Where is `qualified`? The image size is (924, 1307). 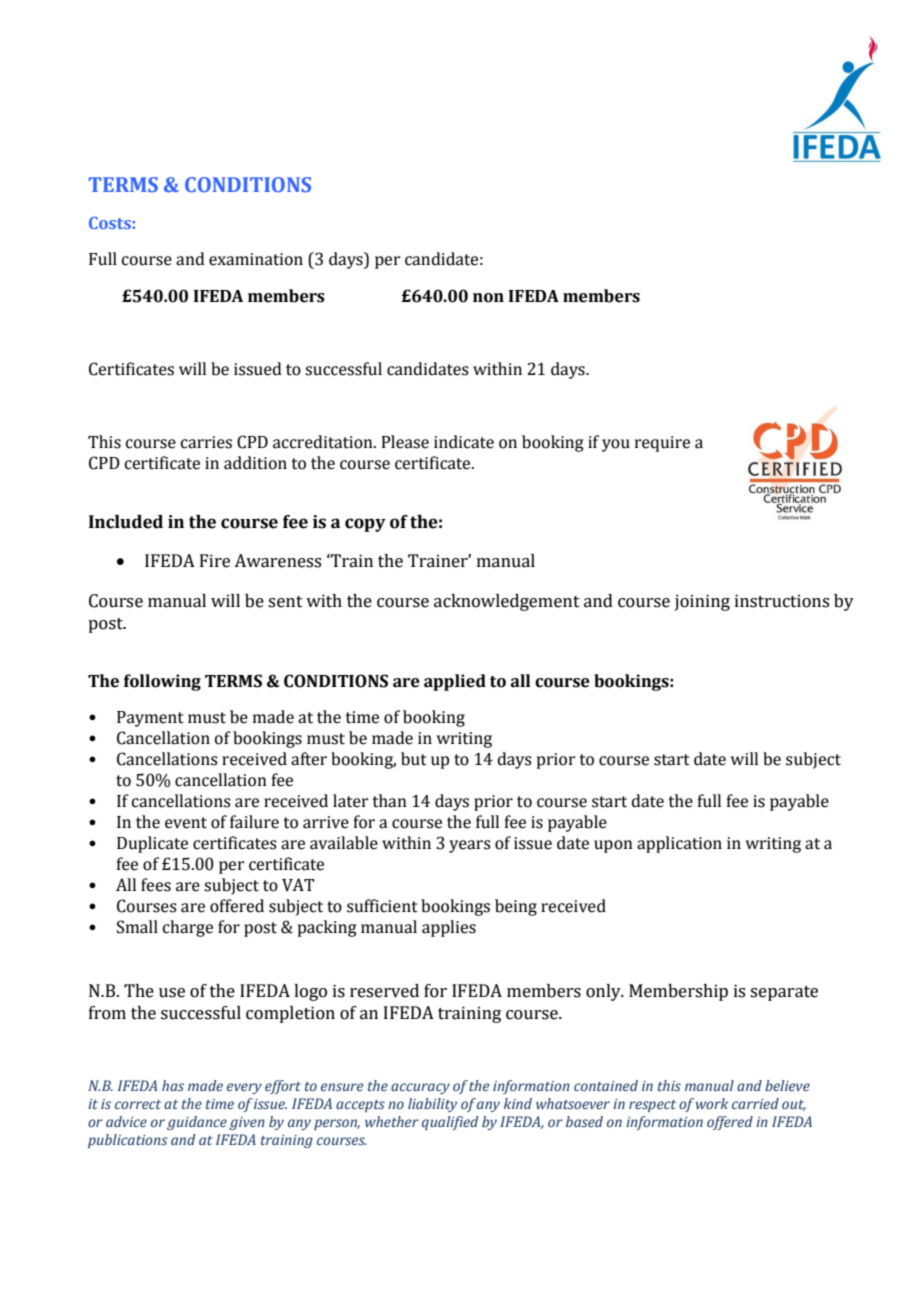 qualified is located at coordinates (450, 1123).
